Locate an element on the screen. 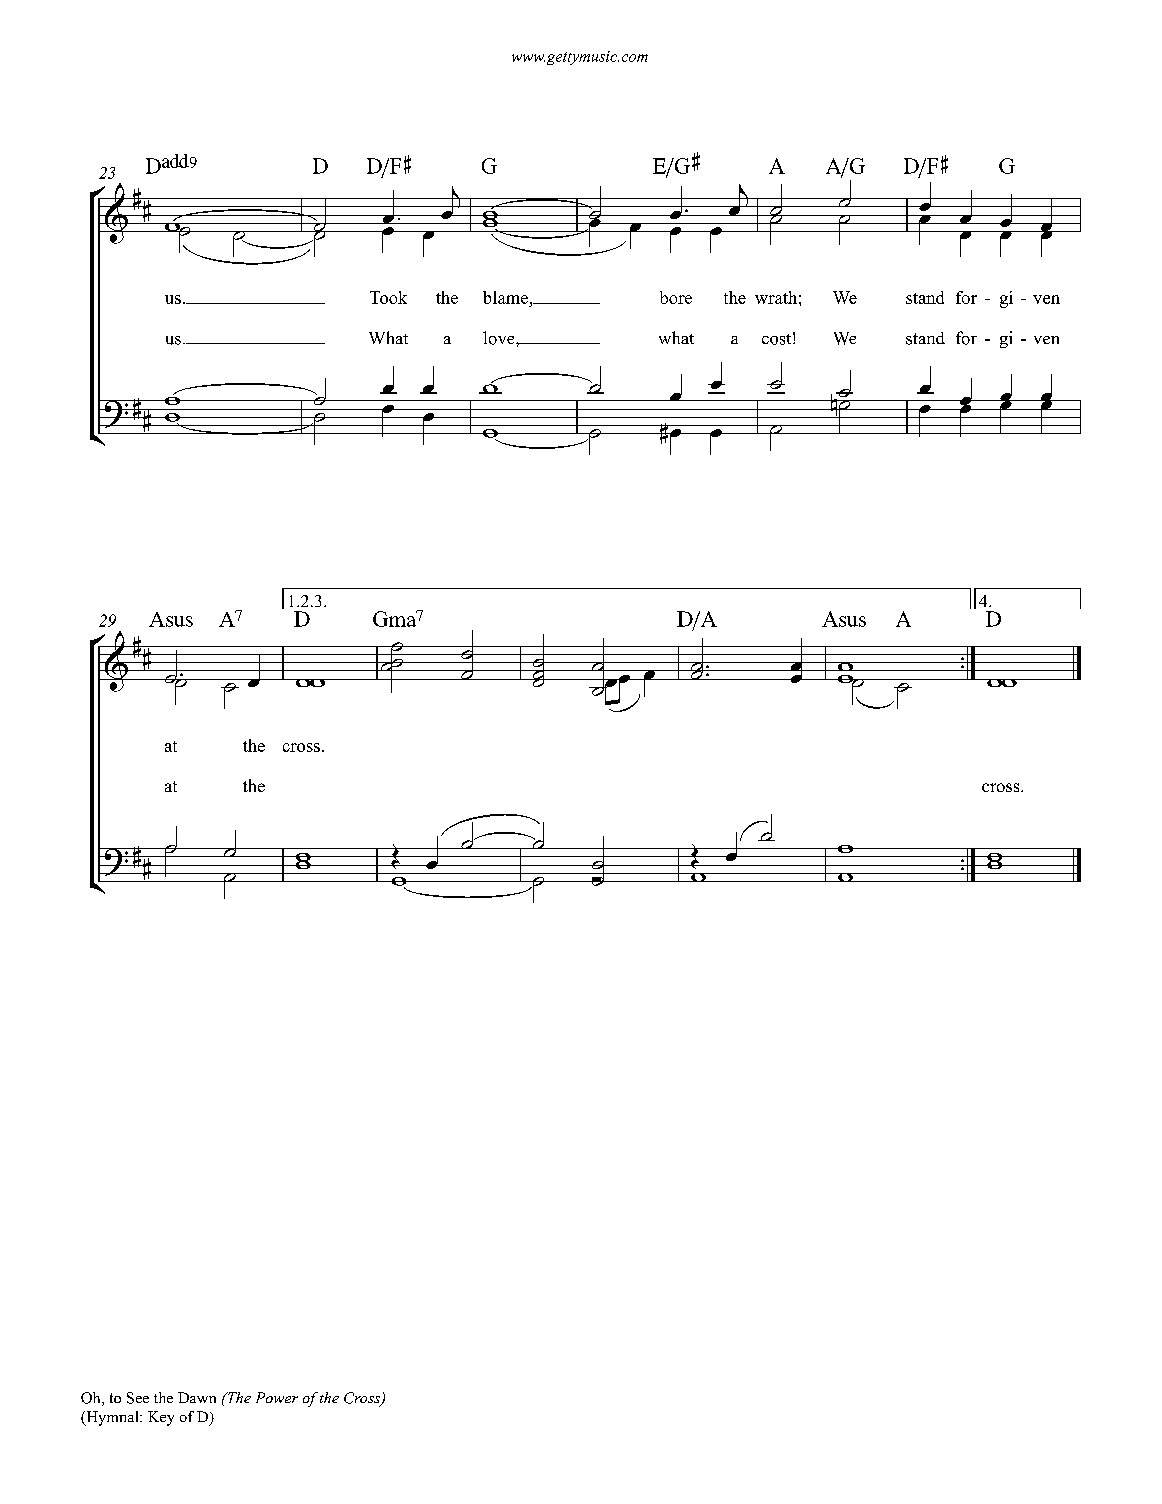 This screenshot has width=1162, height=1504. love is located at coordinates (500, 338).
